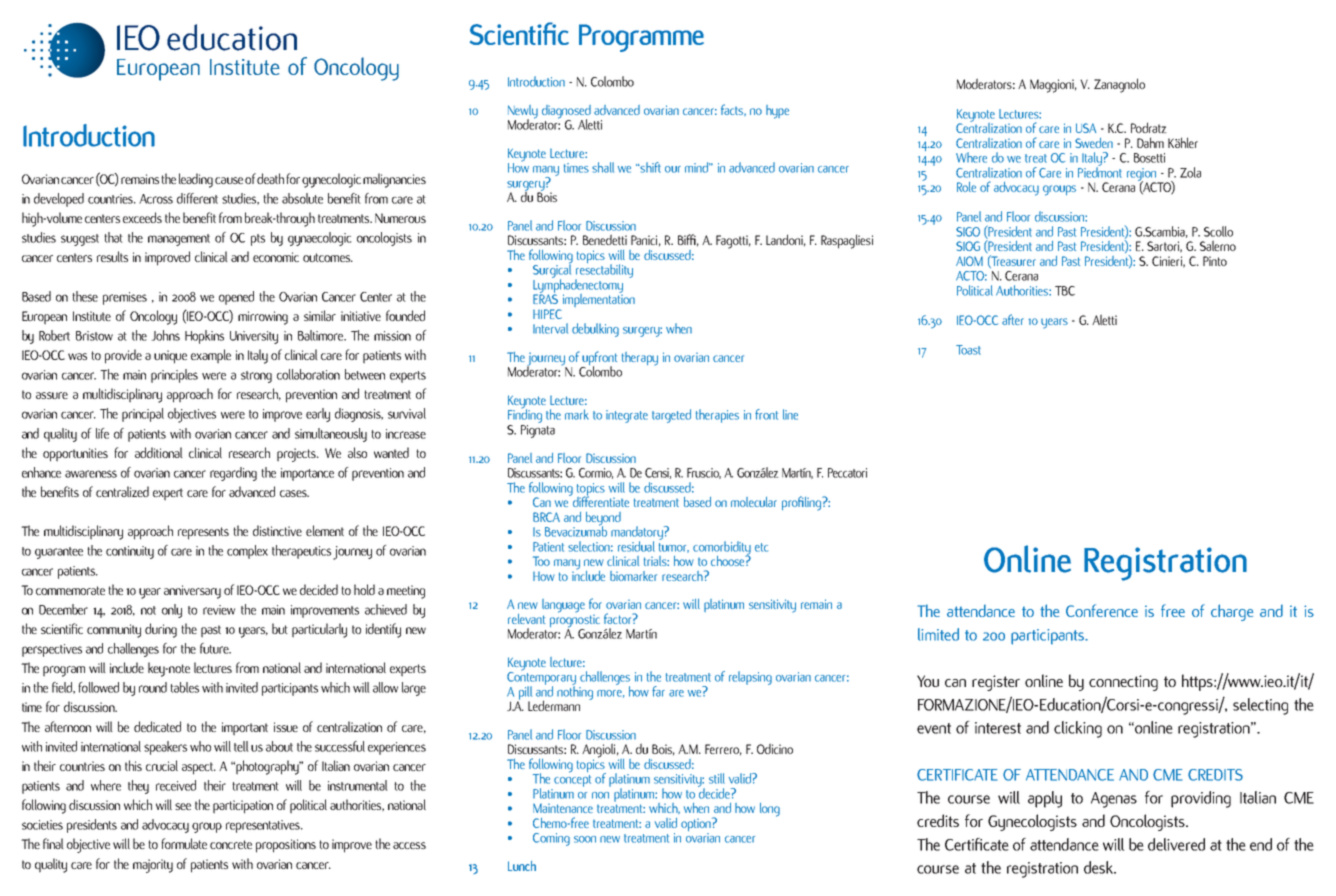 The image size is (1336, 896). What do you see at coordinates (754, 502) in the screenshot?
I see `molecular` at bounding box center [754, 502].
